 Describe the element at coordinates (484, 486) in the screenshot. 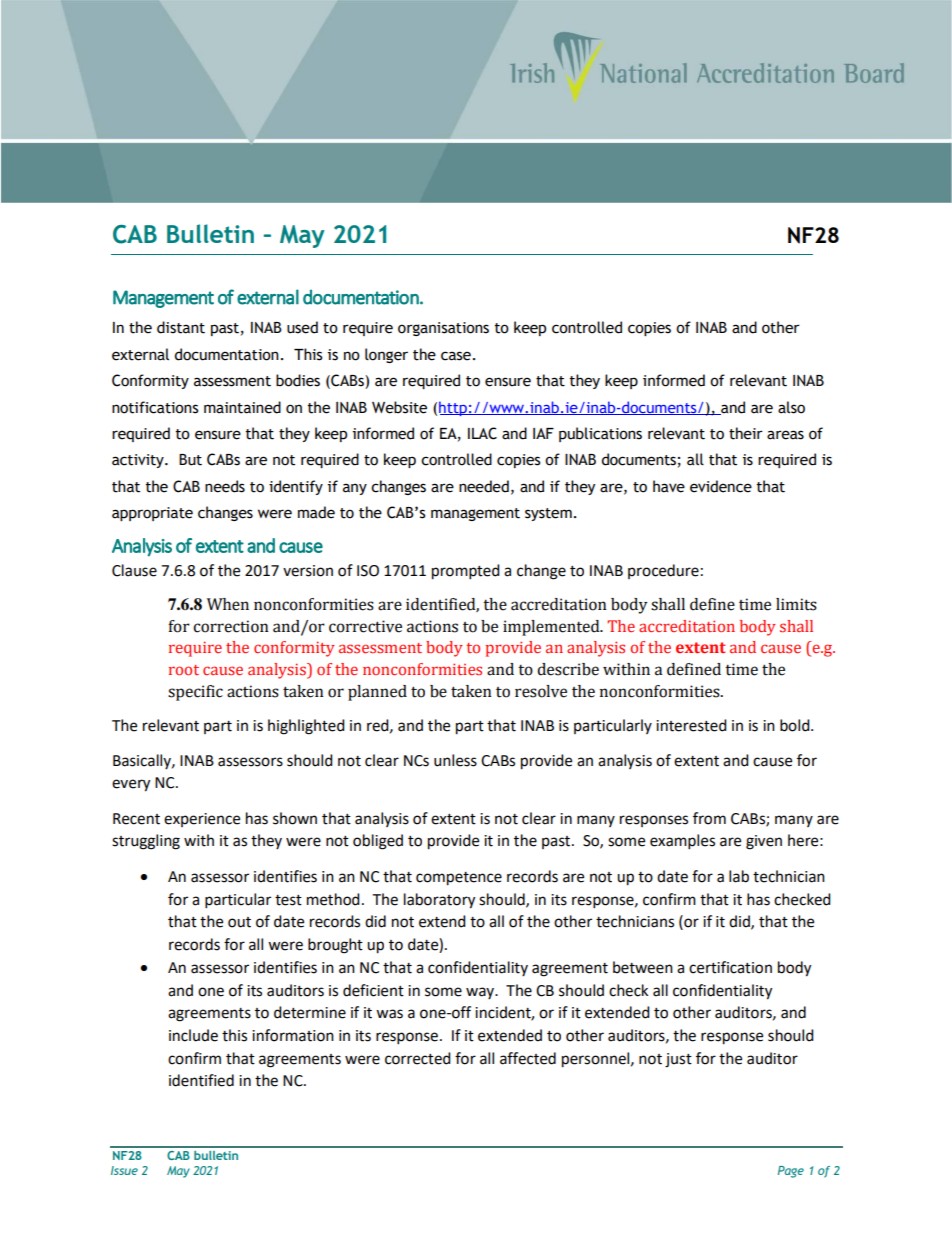

I see `needed` at that location.
